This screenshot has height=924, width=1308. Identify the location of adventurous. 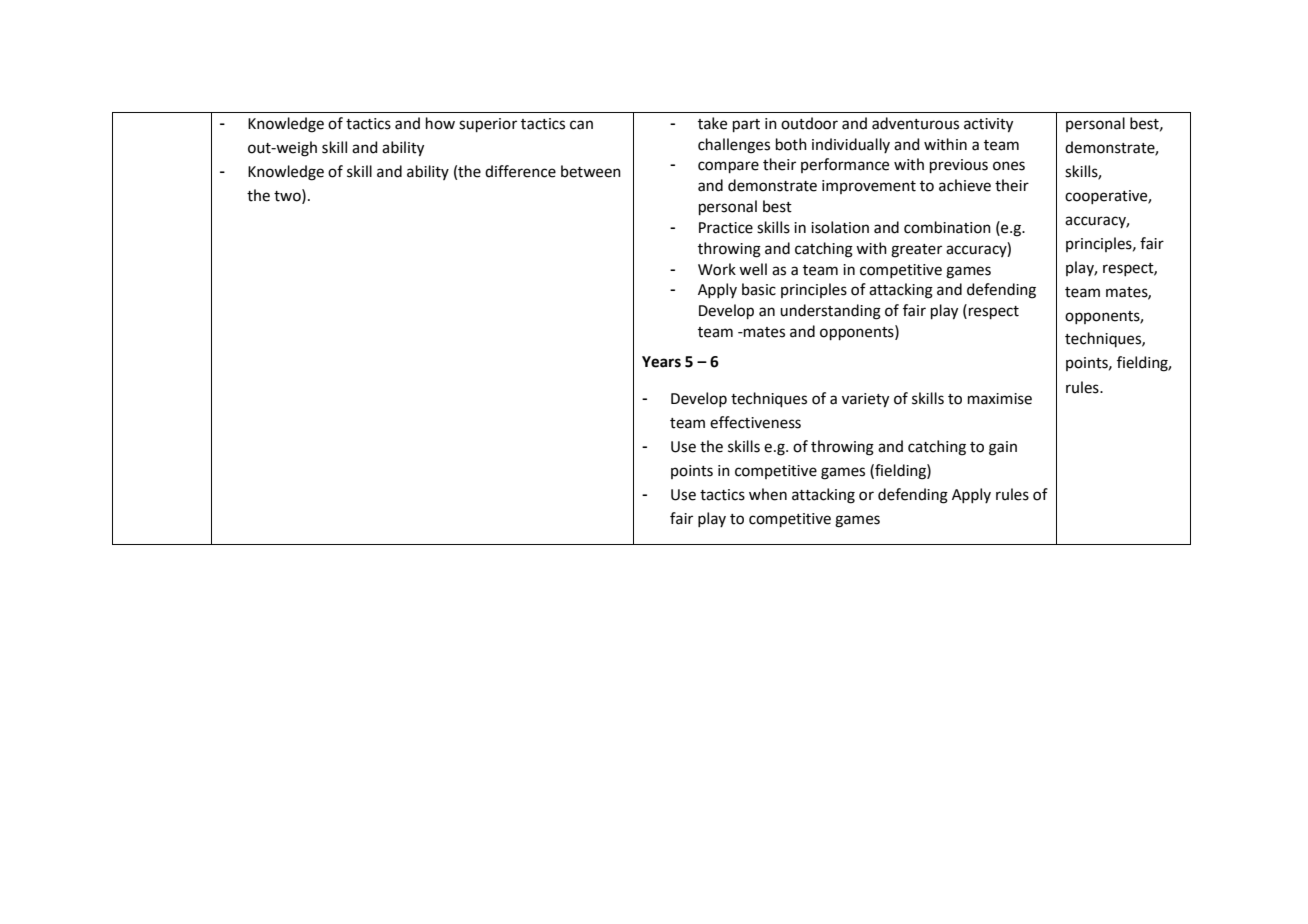
(915, 123).
